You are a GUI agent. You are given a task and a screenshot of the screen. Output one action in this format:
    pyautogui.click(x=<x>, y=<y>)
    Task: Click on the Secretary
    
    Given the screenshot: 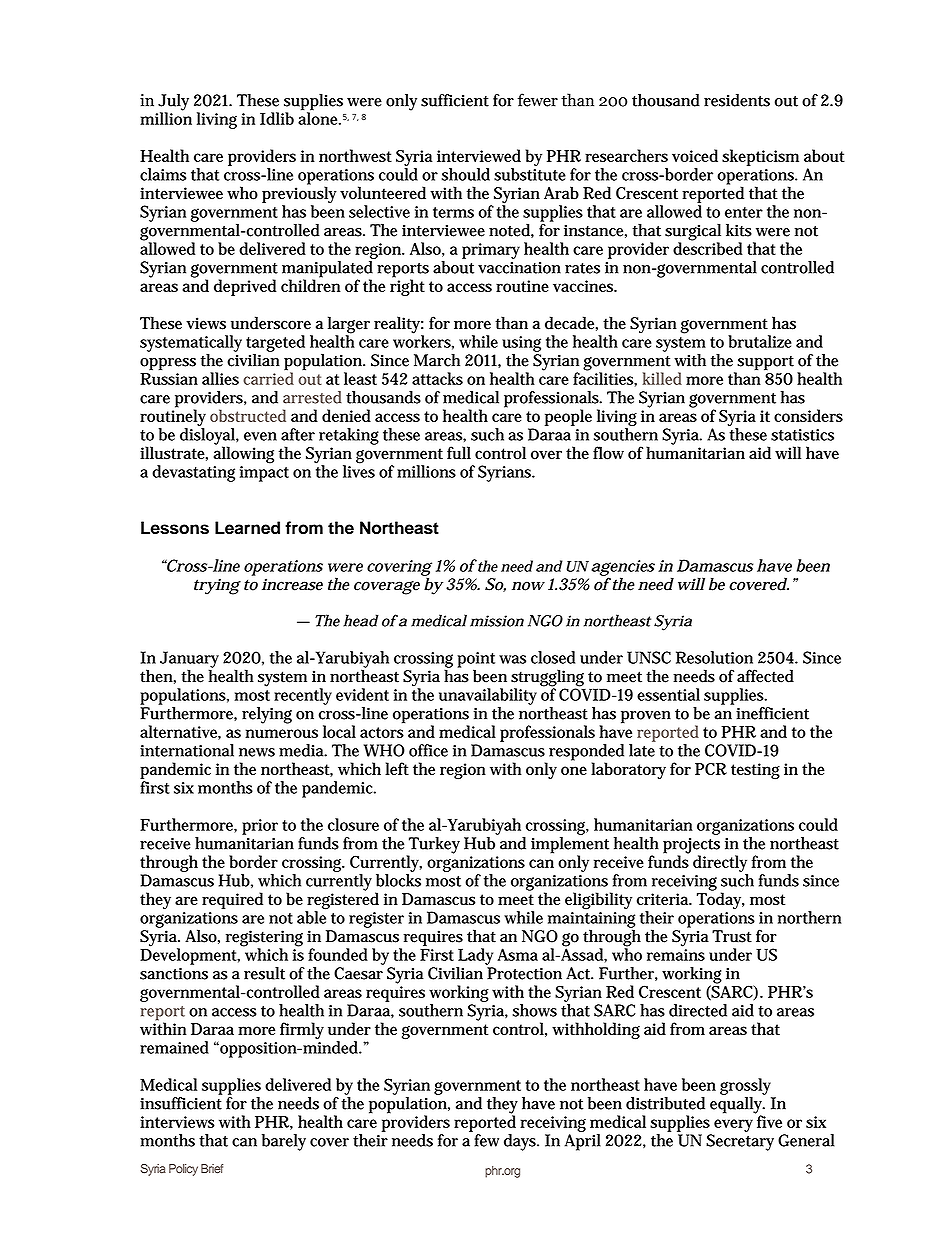 What is the action you would take?
    pyautogui.click(x=740, y=1142)
